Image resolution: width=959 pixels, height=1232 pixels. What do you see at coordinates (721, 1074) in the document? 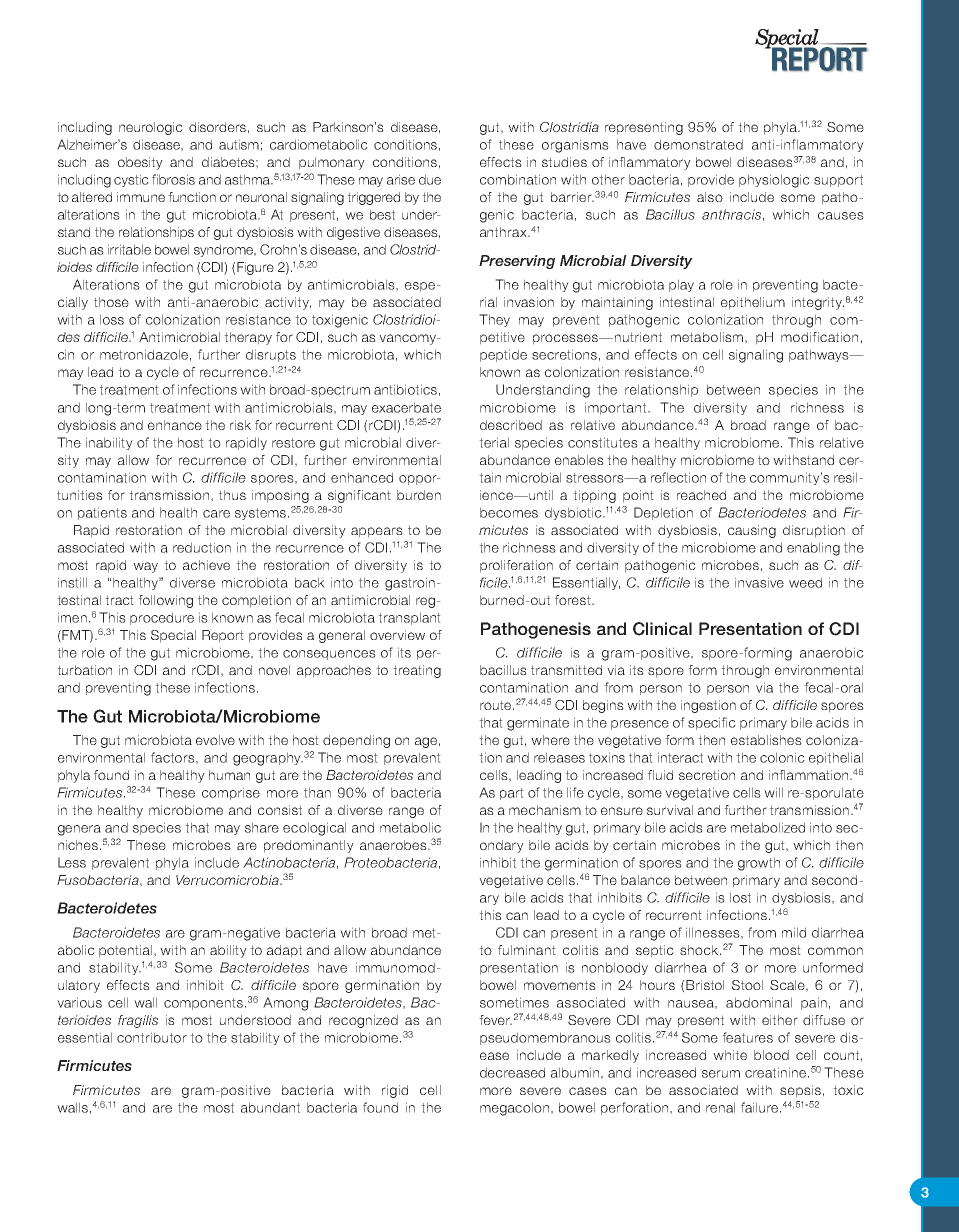
I see `serum` at bounding box center [721, 1074].
